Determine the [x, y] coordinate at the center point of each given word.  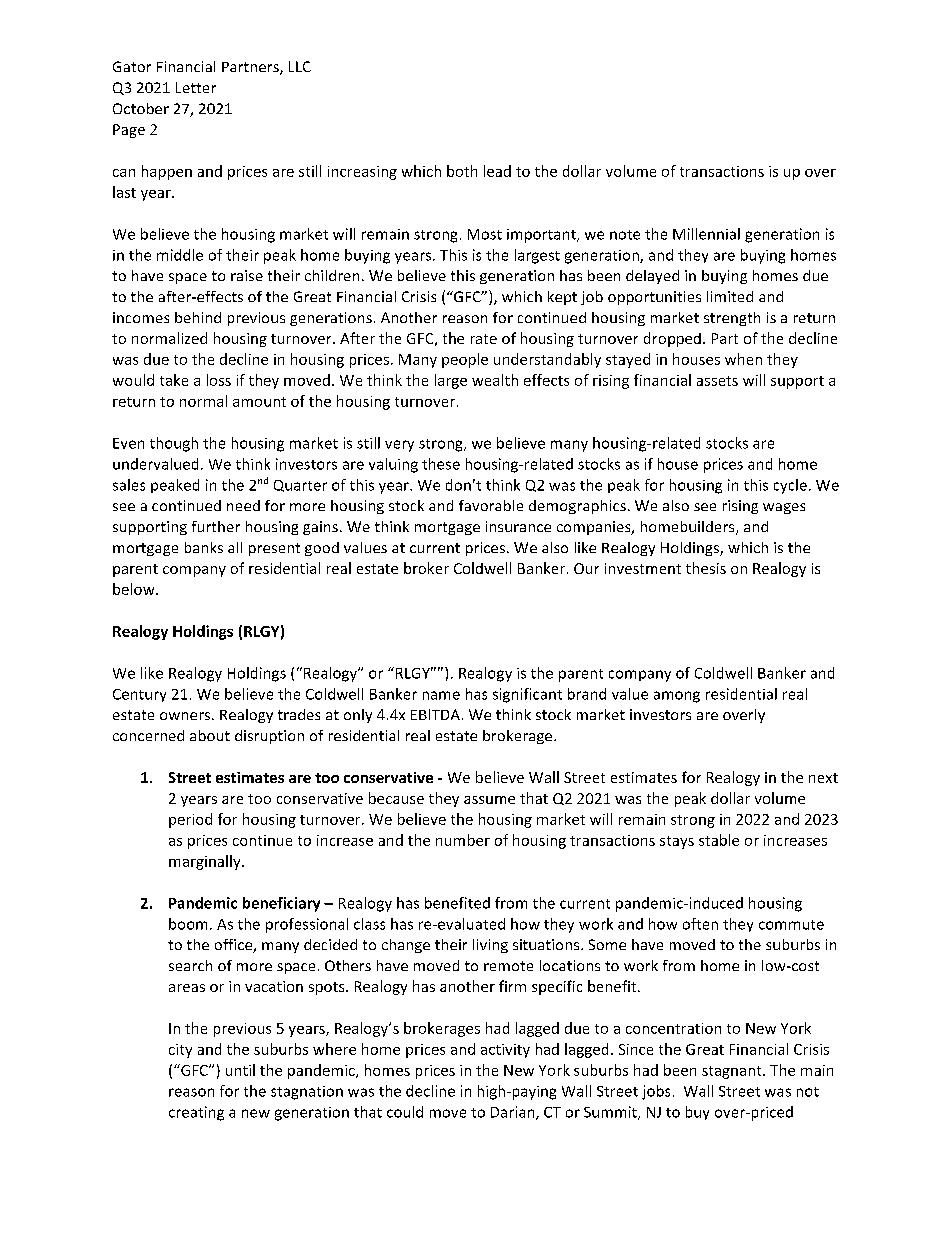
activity [505, 1051]
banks [204, 547]
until [240, 1070]
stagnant [733, 1072]
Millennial [706, 234]
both [462, 171]
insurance [518, 526]
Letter [196, 87]
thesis [706, 568]
